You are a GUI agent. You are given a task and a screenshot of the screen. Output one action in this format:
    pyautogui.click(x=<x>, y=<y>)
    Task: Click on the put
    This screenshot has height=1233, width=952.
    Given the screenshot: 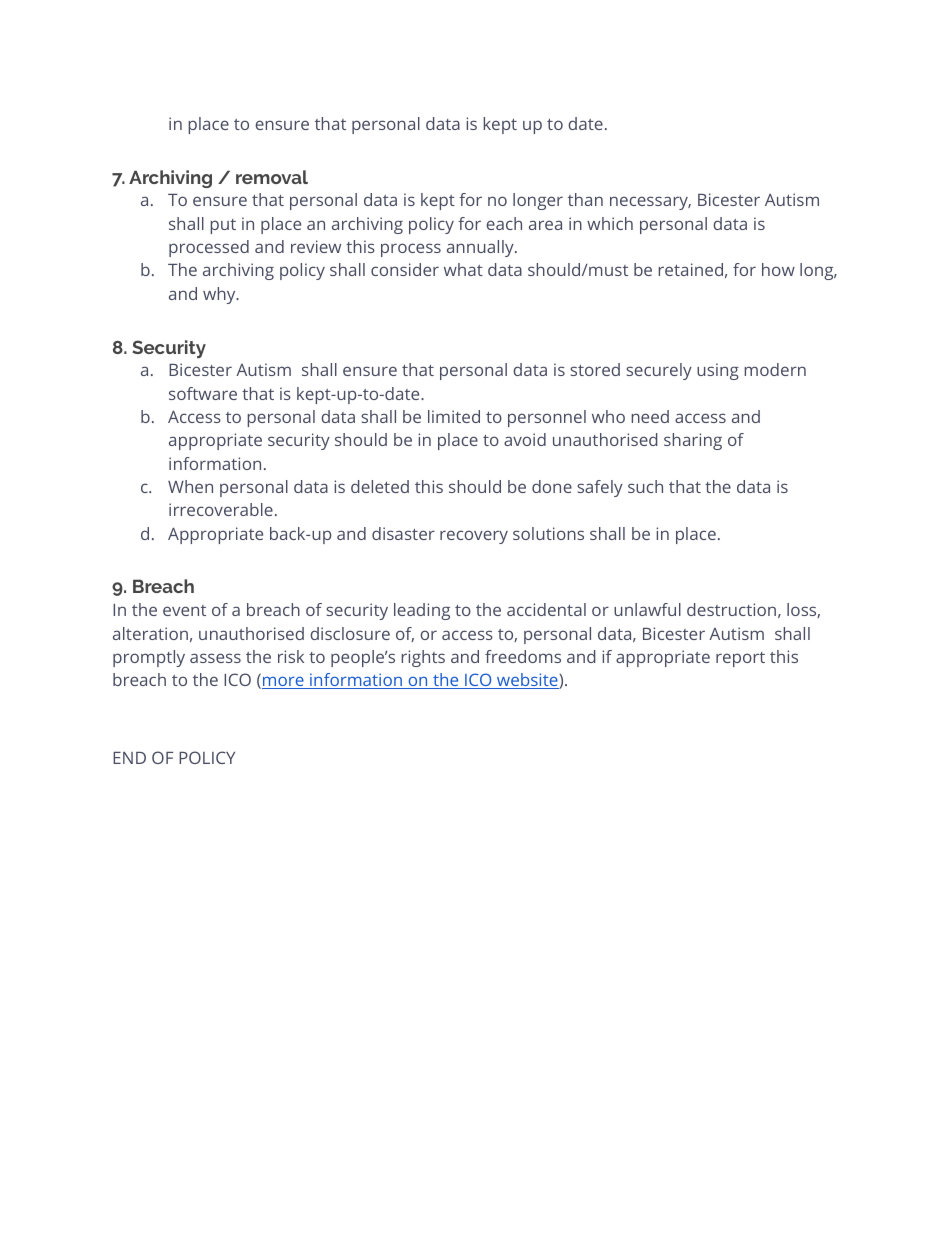 What is the action you would take?
    pyautogui.click(x=223, y=226)
